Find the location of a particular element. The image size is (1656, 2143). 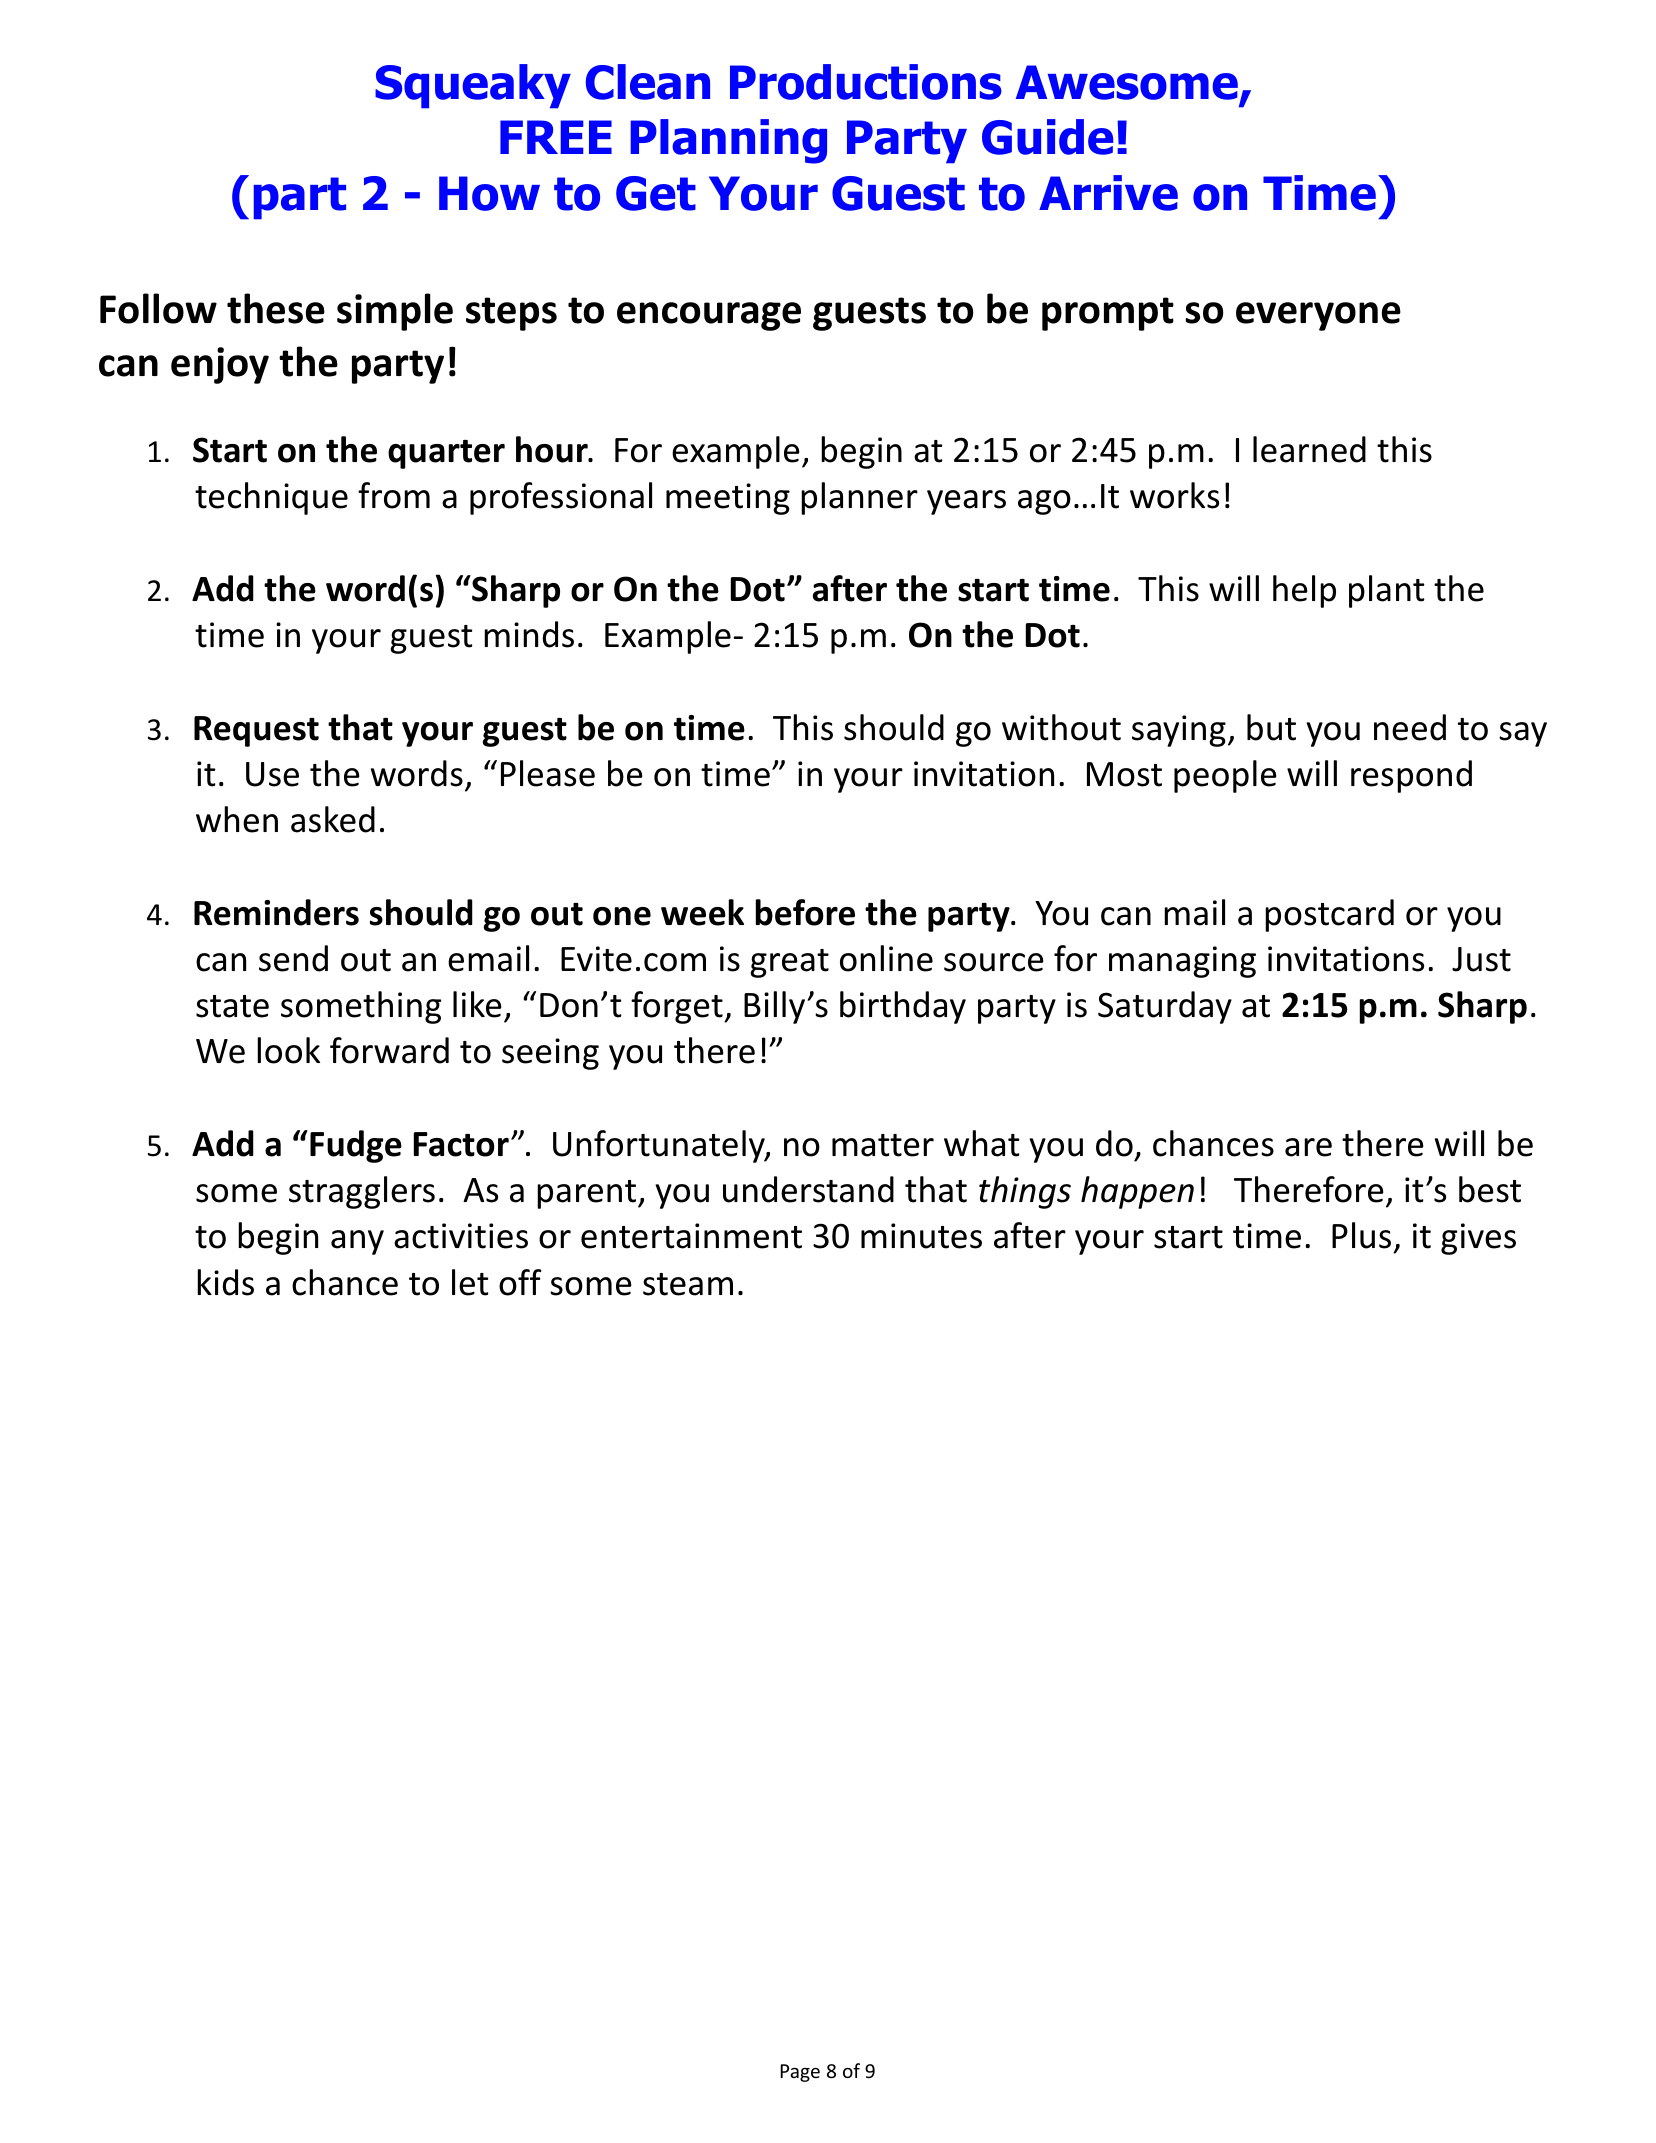

matter is located at coordinates (883, 1145).
